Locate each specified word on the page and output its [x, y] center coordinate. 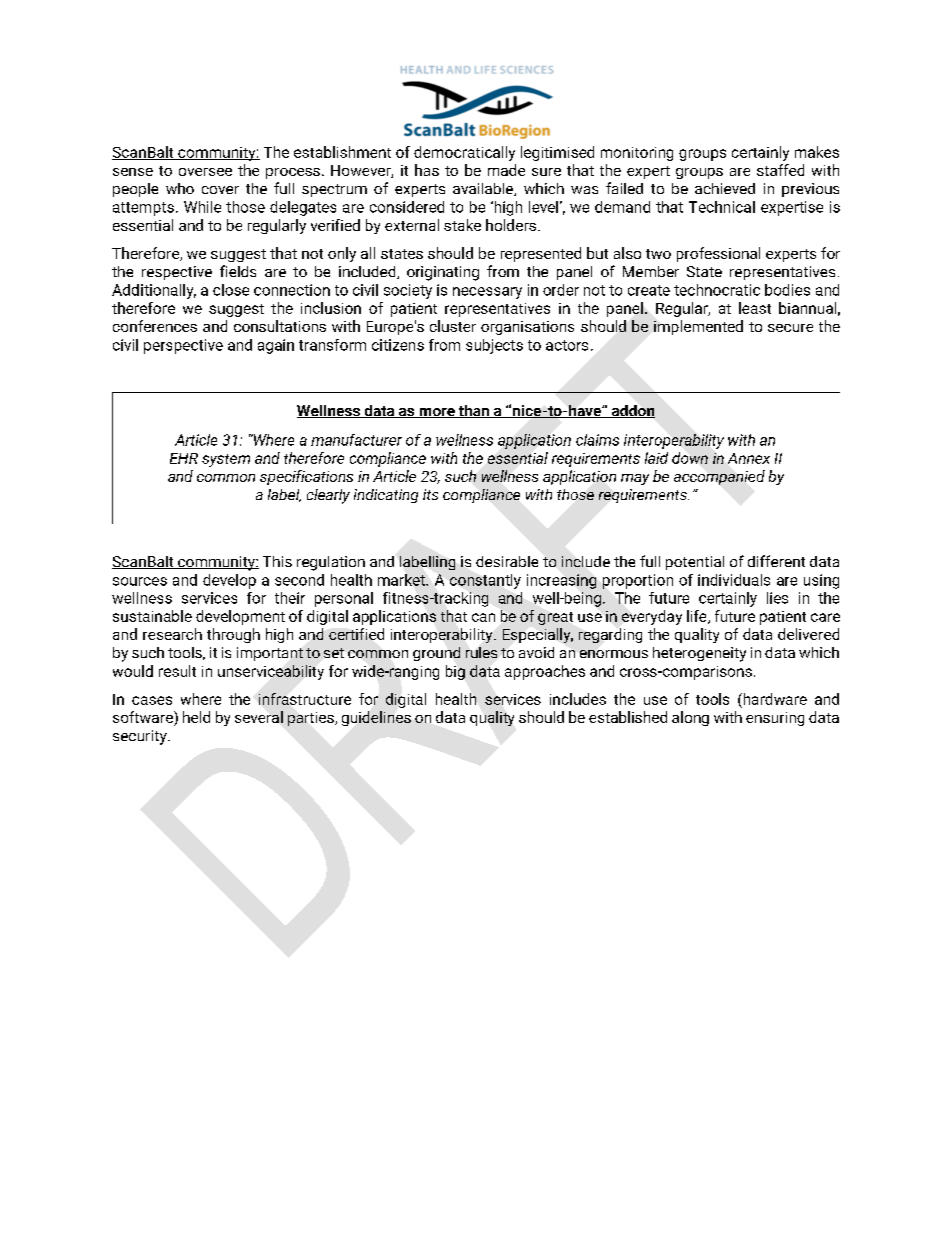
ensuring [775, 719]
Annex [749, 458]
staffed [780, 170]
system [226, 460]
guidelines [376, 718]
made [506, 170]
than [473, 411]
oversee [205, 172]
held [196, 717]
